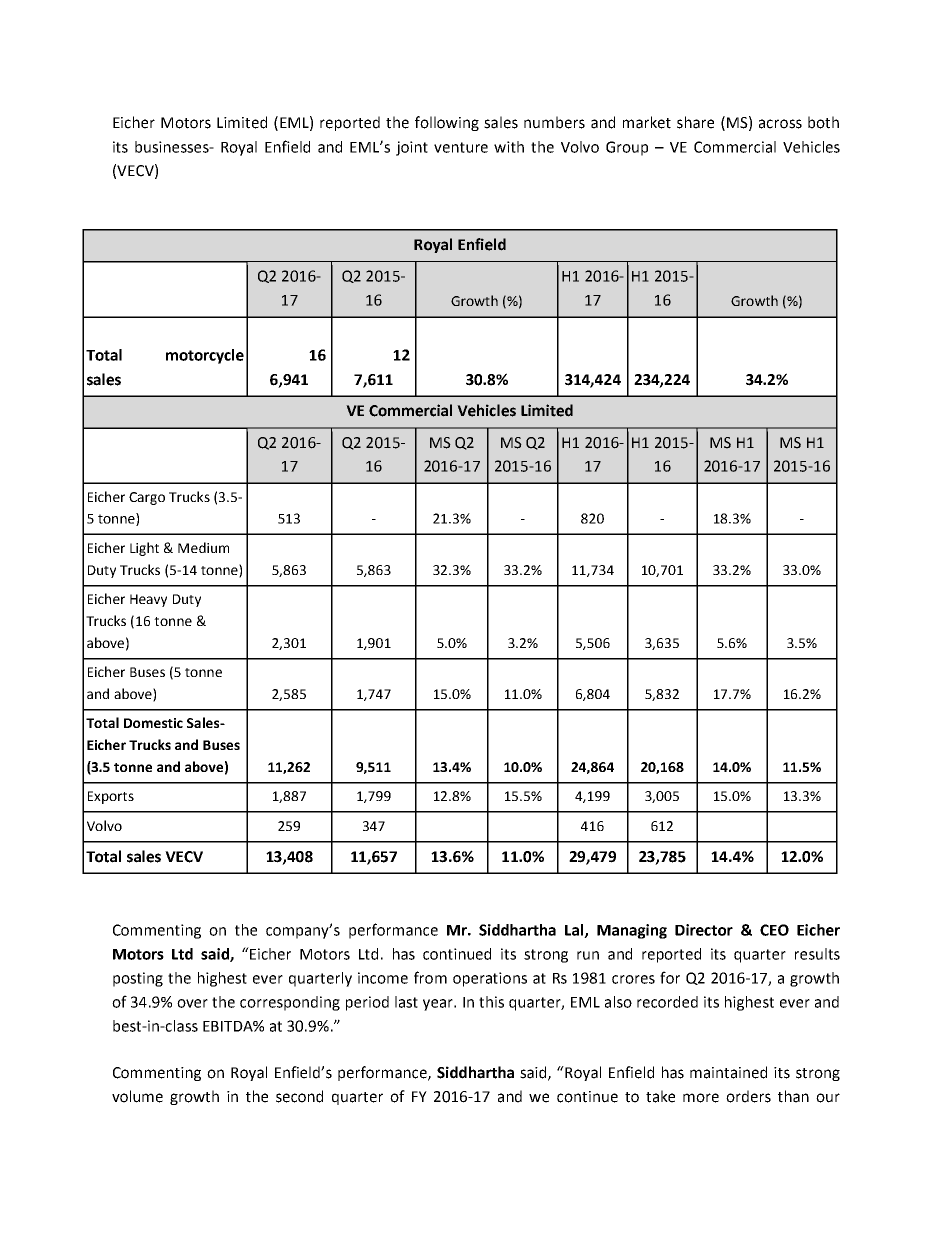 This screenshot has width=952, height=1233. I want to click on Exports, so click(111, 797).
